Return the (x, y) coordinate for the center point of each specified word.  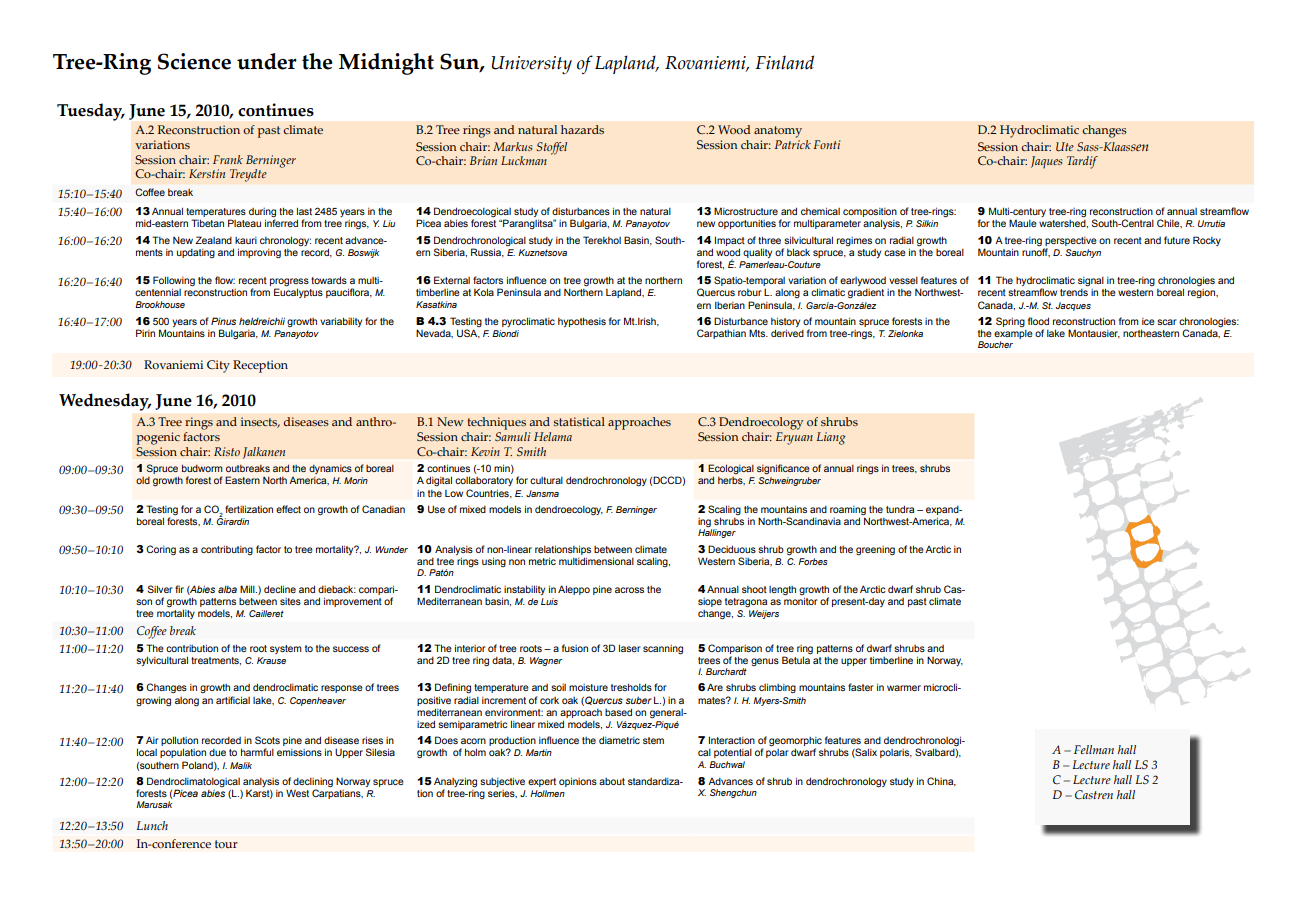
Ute (1065, 146)
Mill (248, 589)
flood (1038, 321)
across (629, 590)
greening (875, 551)
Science (194, 61)
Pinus (223, 321)
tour (226, 844)
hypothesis (582, 322)
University (531, 65)
